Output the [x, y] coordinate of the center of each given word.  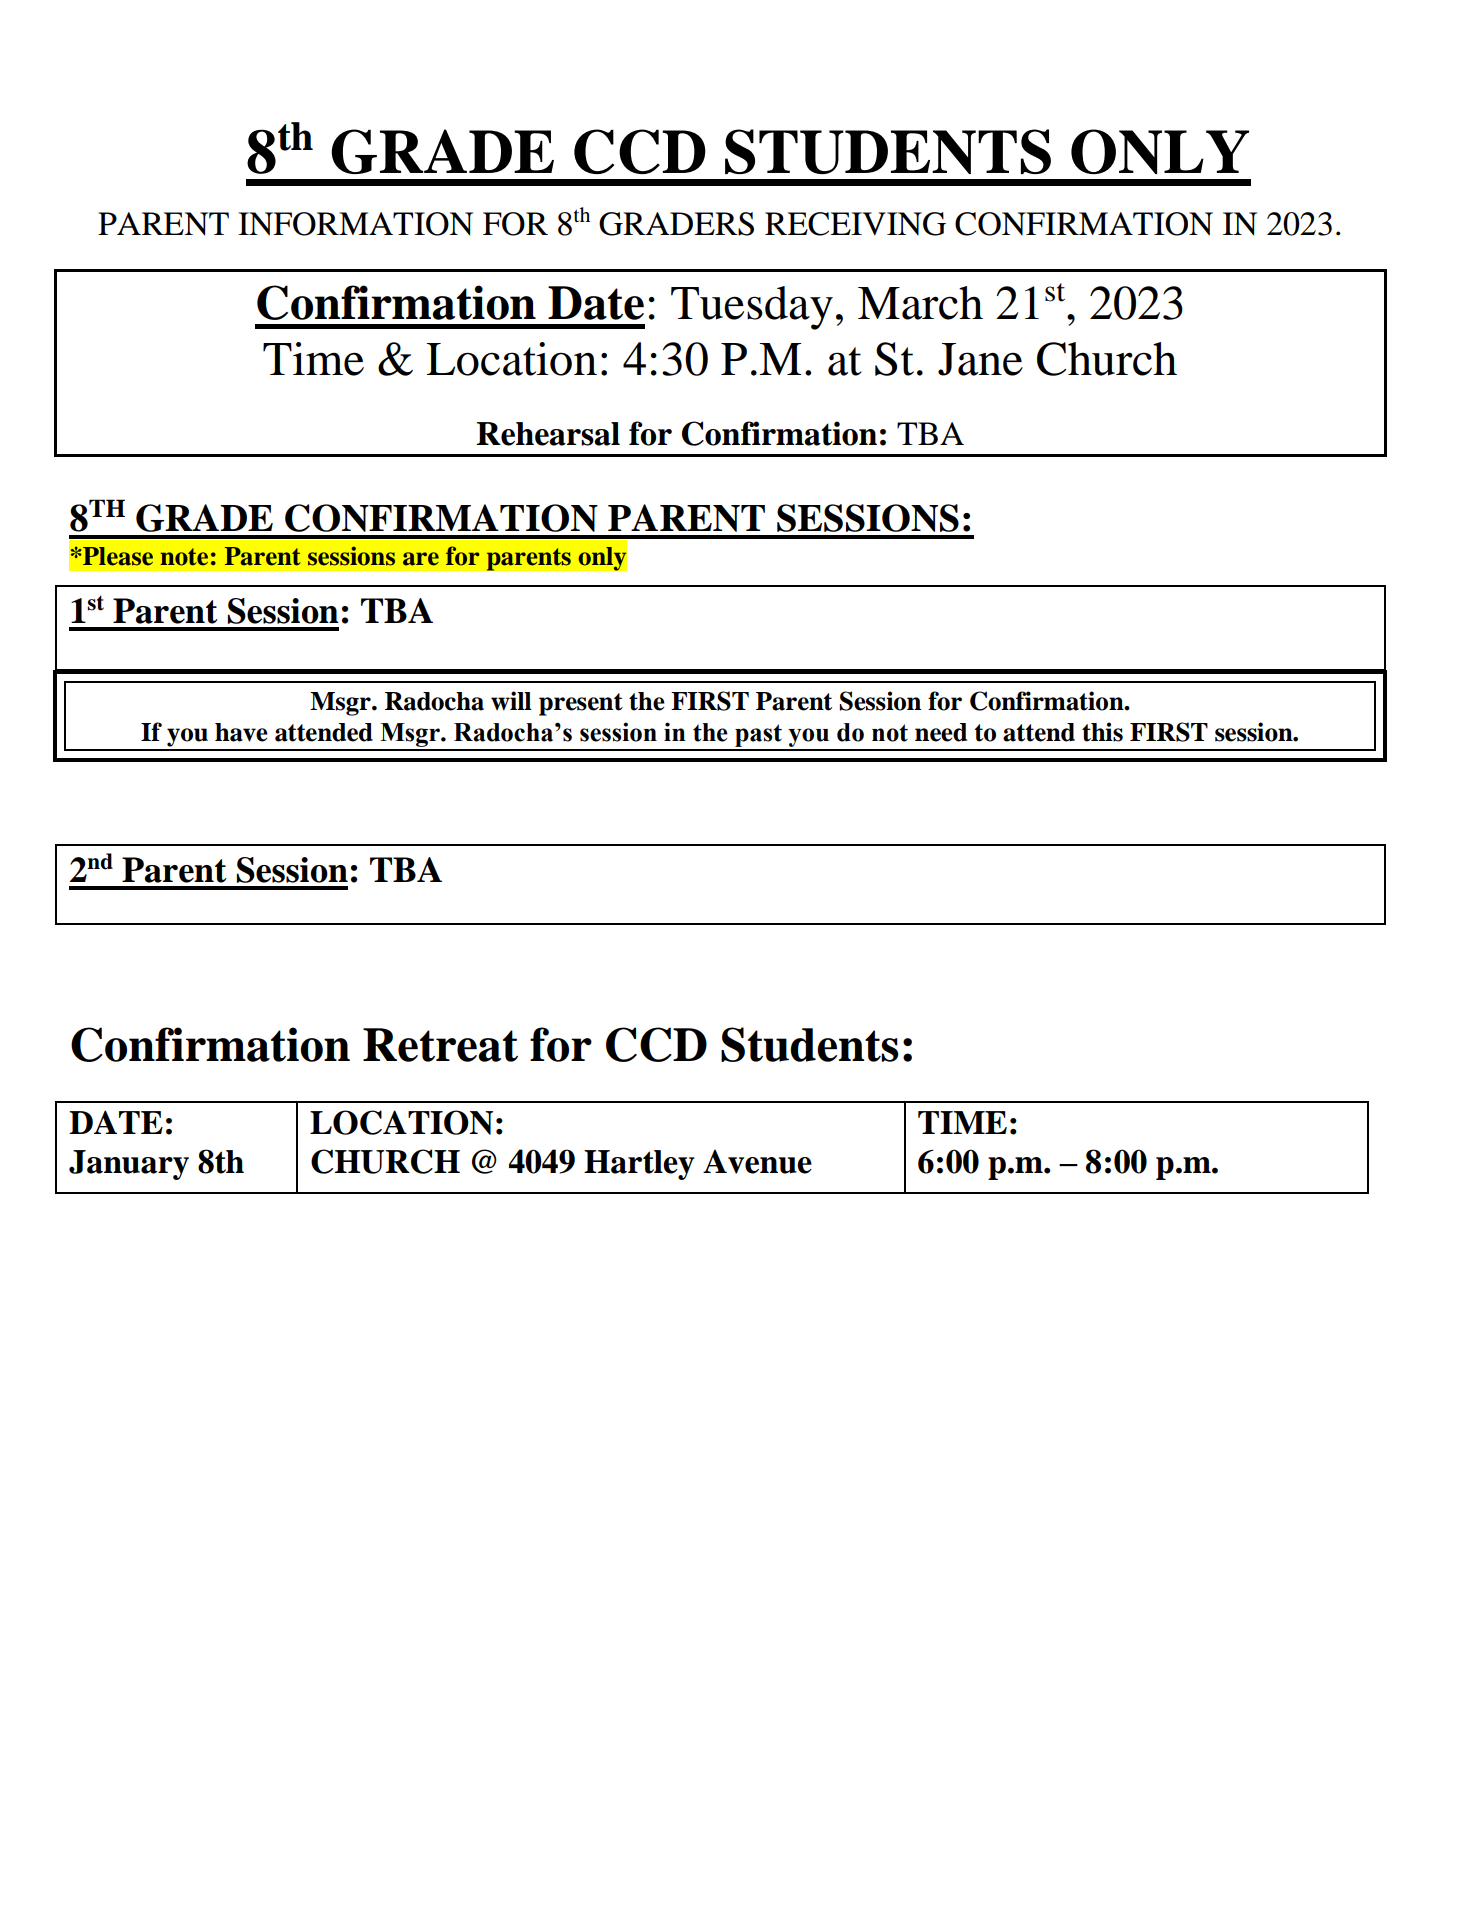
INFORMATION [355, 224]
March [920, 303]
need [941, 732]
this [1102, 732]
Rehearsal [548, 434]
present [581, 704]
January [129, 1165]
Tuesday [752, 308]
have [241, 732]
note [184, 557]
